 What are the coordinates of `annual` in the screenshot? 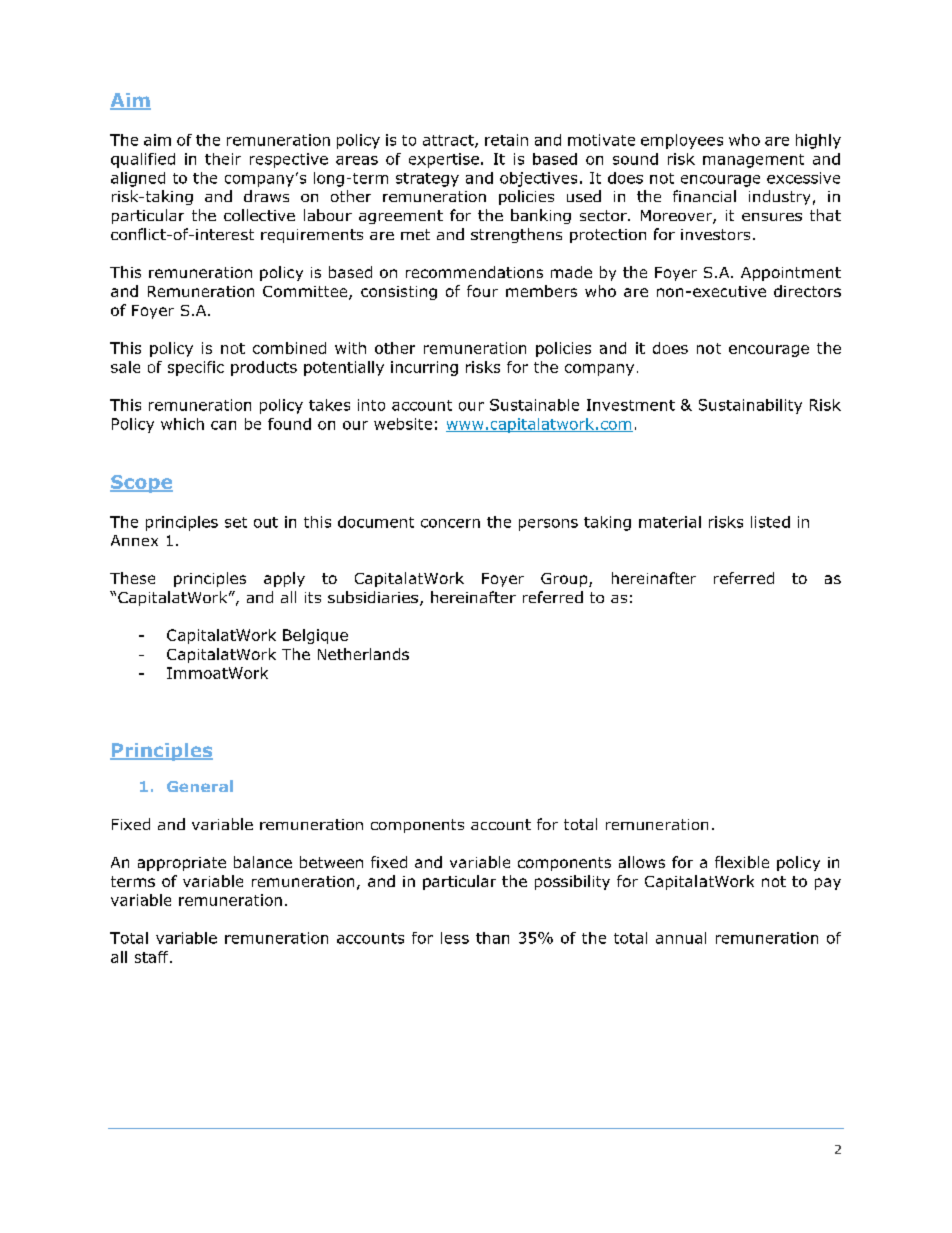 It's located at (681, 938).
